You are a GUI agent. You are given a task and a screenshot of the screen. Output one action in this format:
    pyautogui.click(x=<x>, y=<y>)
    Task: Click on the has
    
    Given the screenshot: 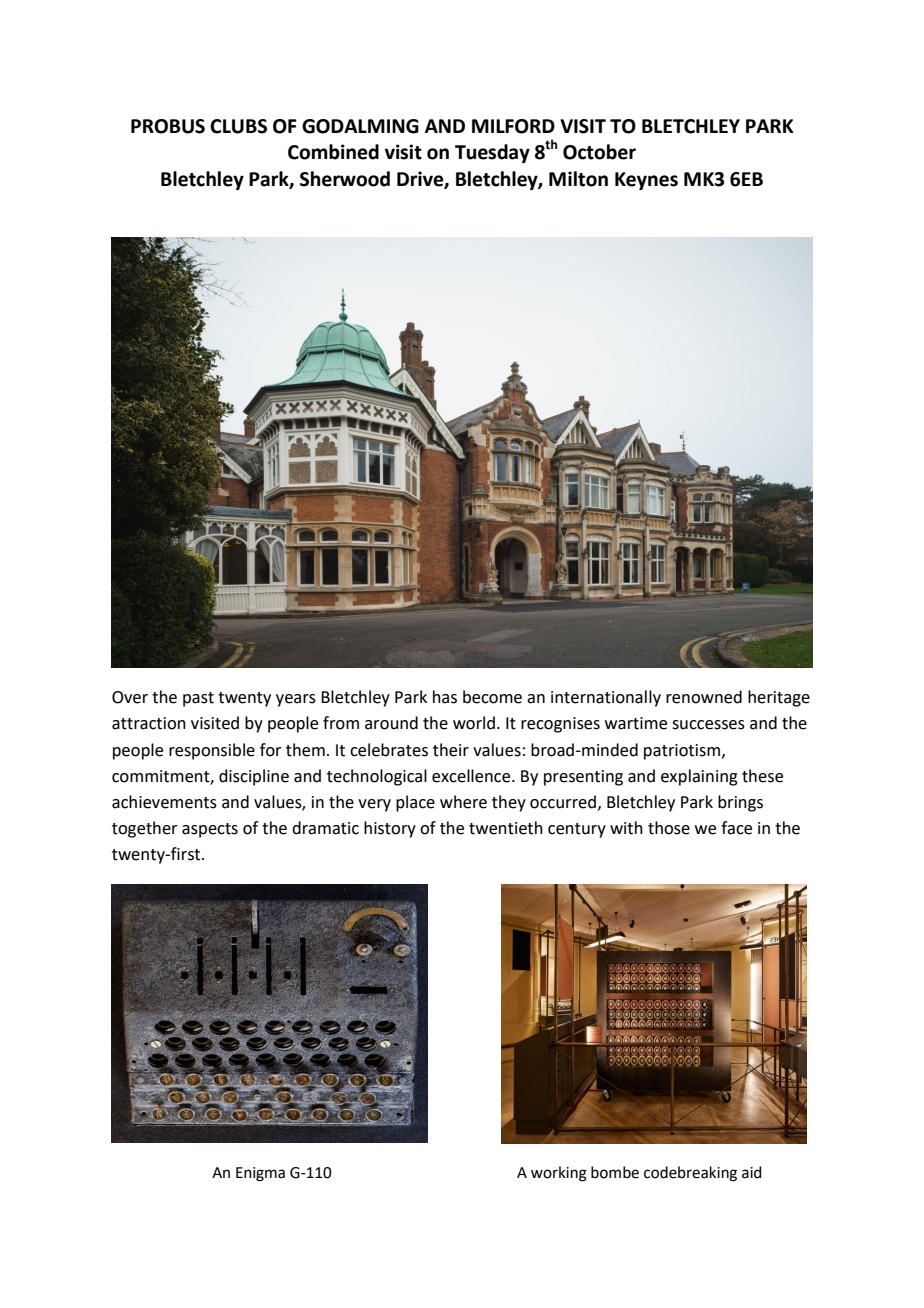 What is the action you would take?
    pyautogui.click(x=445, y=697)
